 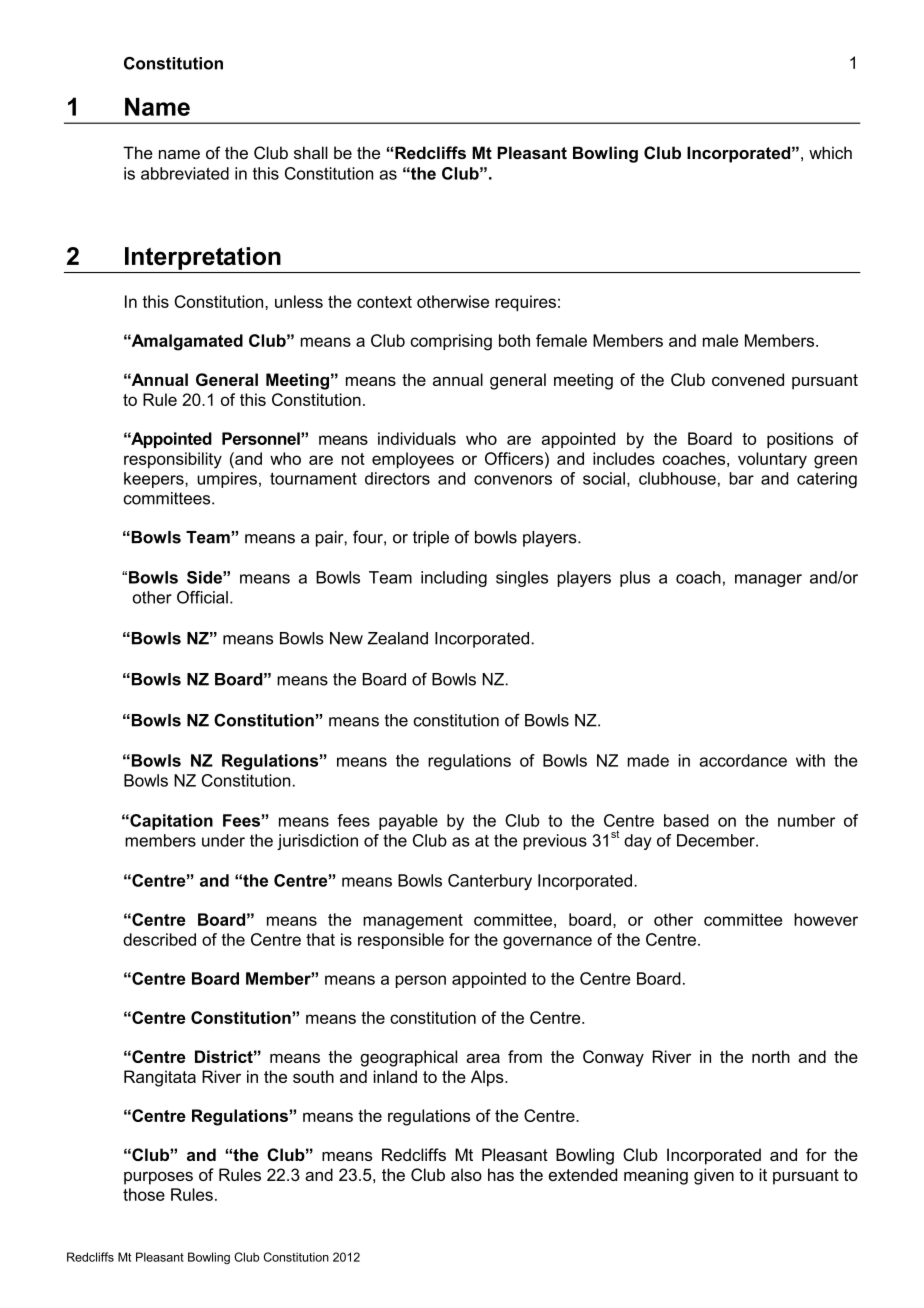 What do you see at coordinates (490, 882) in the document?
I see `Canterbury` at bounding box center [490, 882].
